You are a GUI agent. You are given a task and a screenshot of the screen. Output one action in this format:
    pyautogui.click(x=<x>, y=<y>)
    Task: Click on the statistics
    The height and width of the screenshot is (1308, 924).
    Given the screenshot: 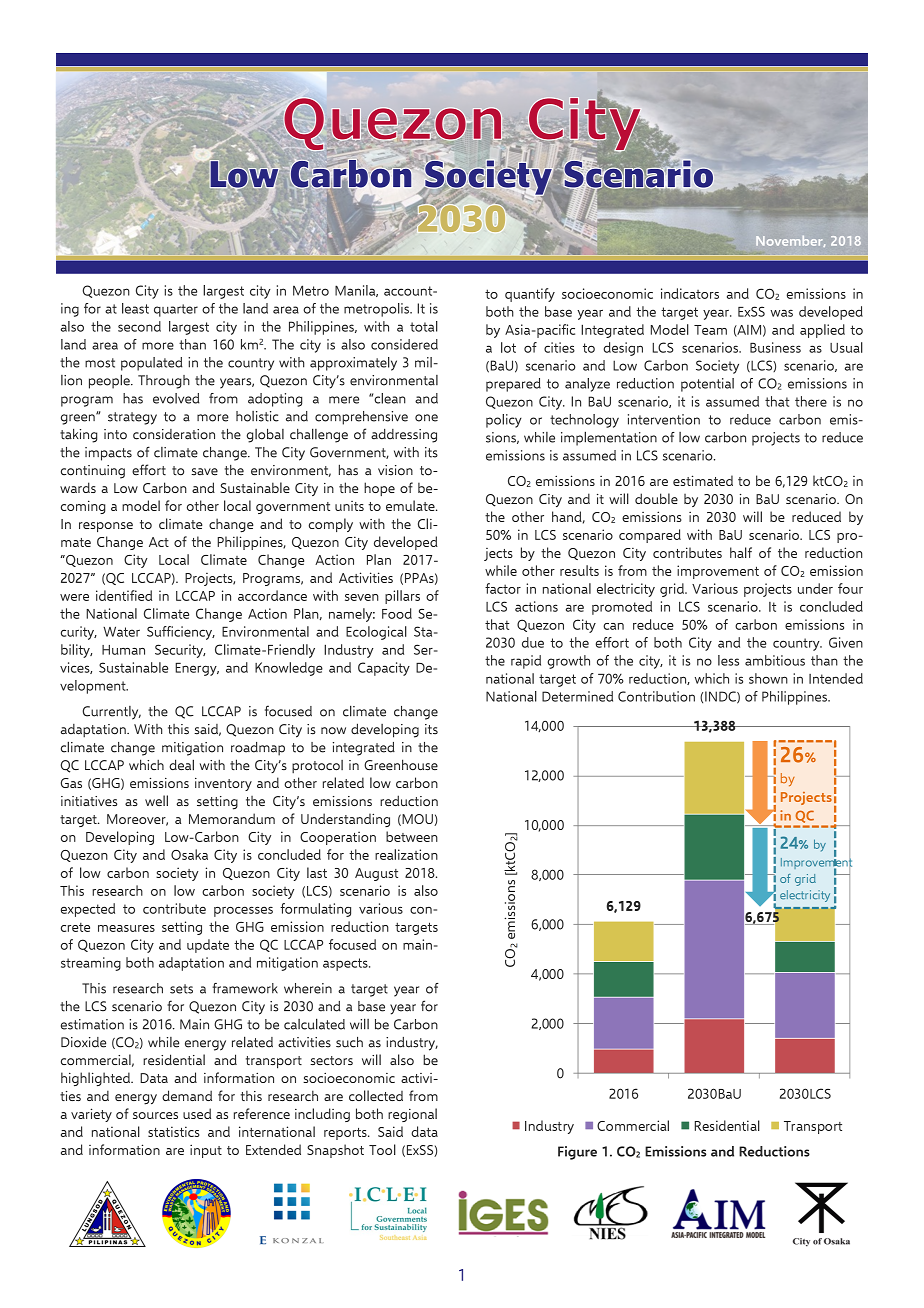 What is the action you would take?
    pyautogui.click(x=174, y=1131)
